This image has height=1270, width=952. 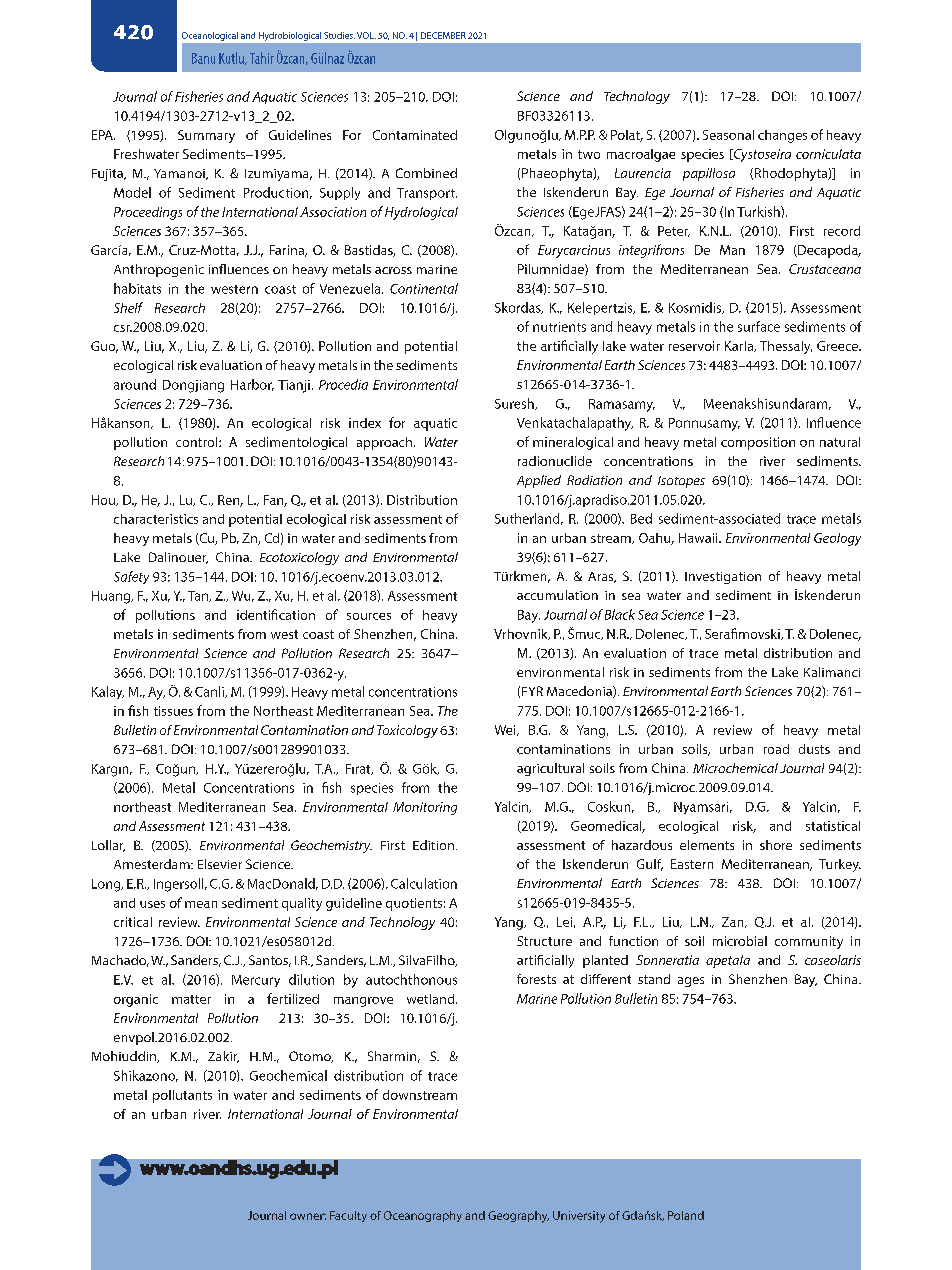 I want to click on shore, so click(x=776, y=845).
